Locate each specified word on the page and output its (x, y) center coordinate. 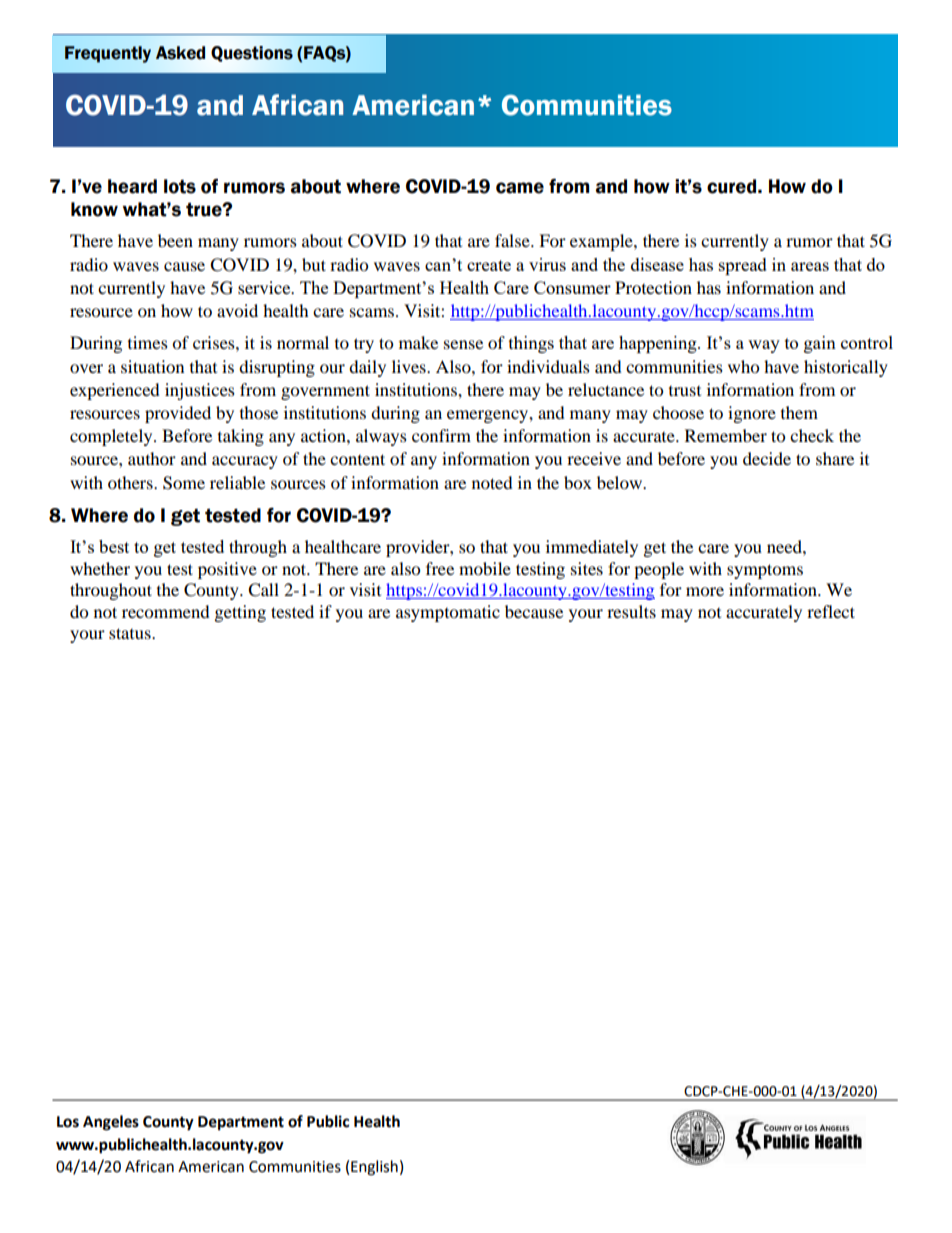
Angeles (111, 1123)
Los (68, 1122)
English (374, 1168)
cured (731, 186)
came (520, 188)
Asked (180, 53)
